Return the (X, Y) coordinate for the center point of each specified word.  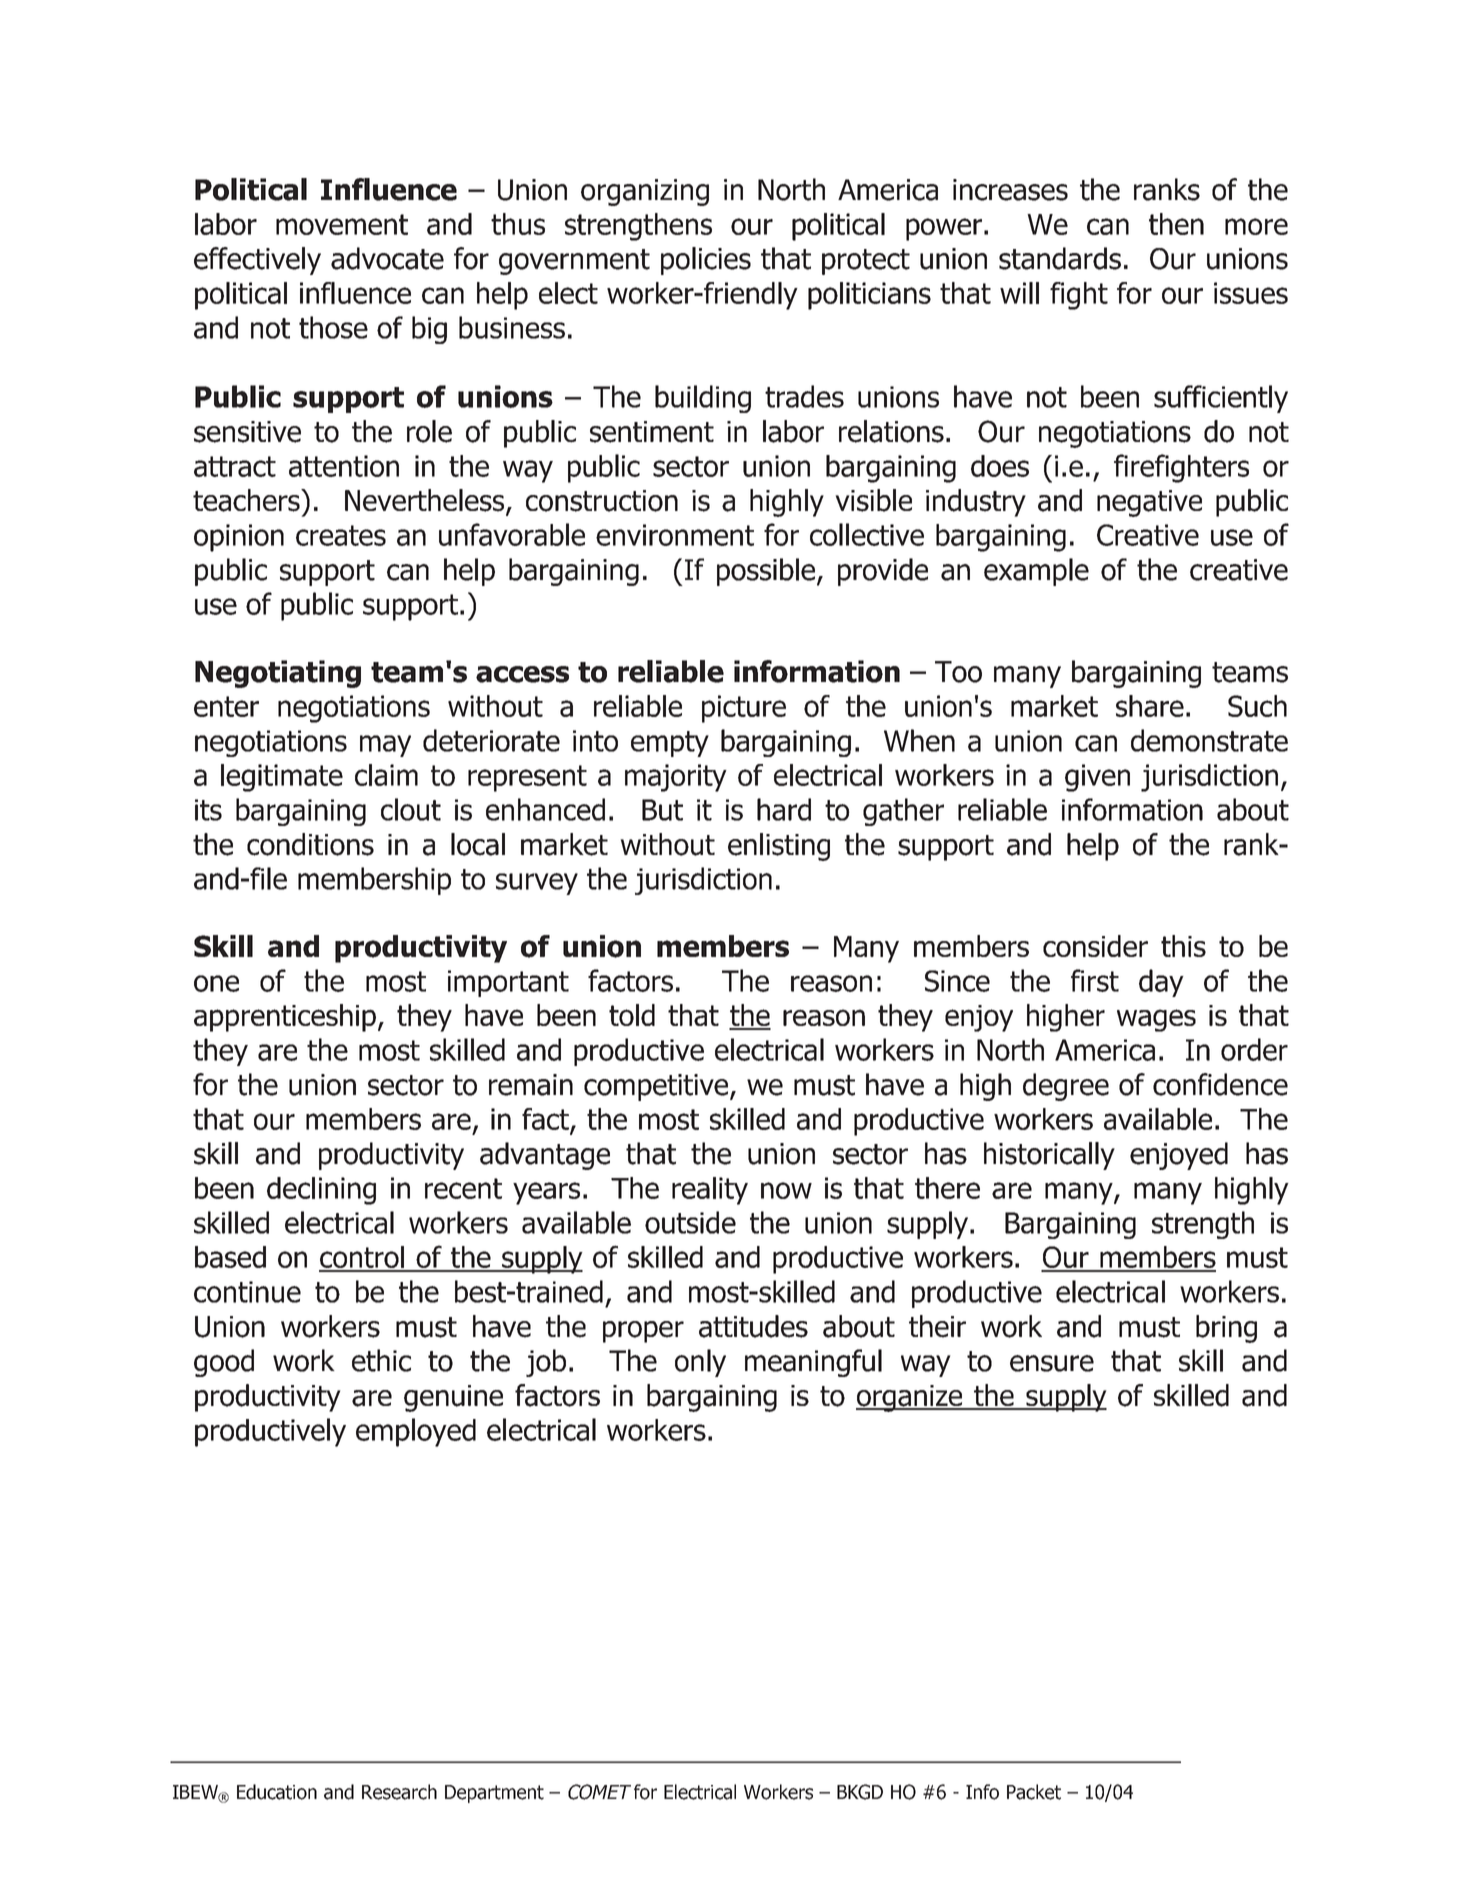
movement (342, 224)
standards (1060, 258)
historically (1049, 1156)
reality (710, 1191)
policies (706, 261)
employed (416, 1432)
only (700, 1363)
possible (767, 572)
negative (1149, 503)
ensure (1052, 1363)
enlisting (779, 847)
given (1097, 778)
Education (277, 1792)
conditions (310, 844)
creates (341, 535)
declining (321, 1191)
